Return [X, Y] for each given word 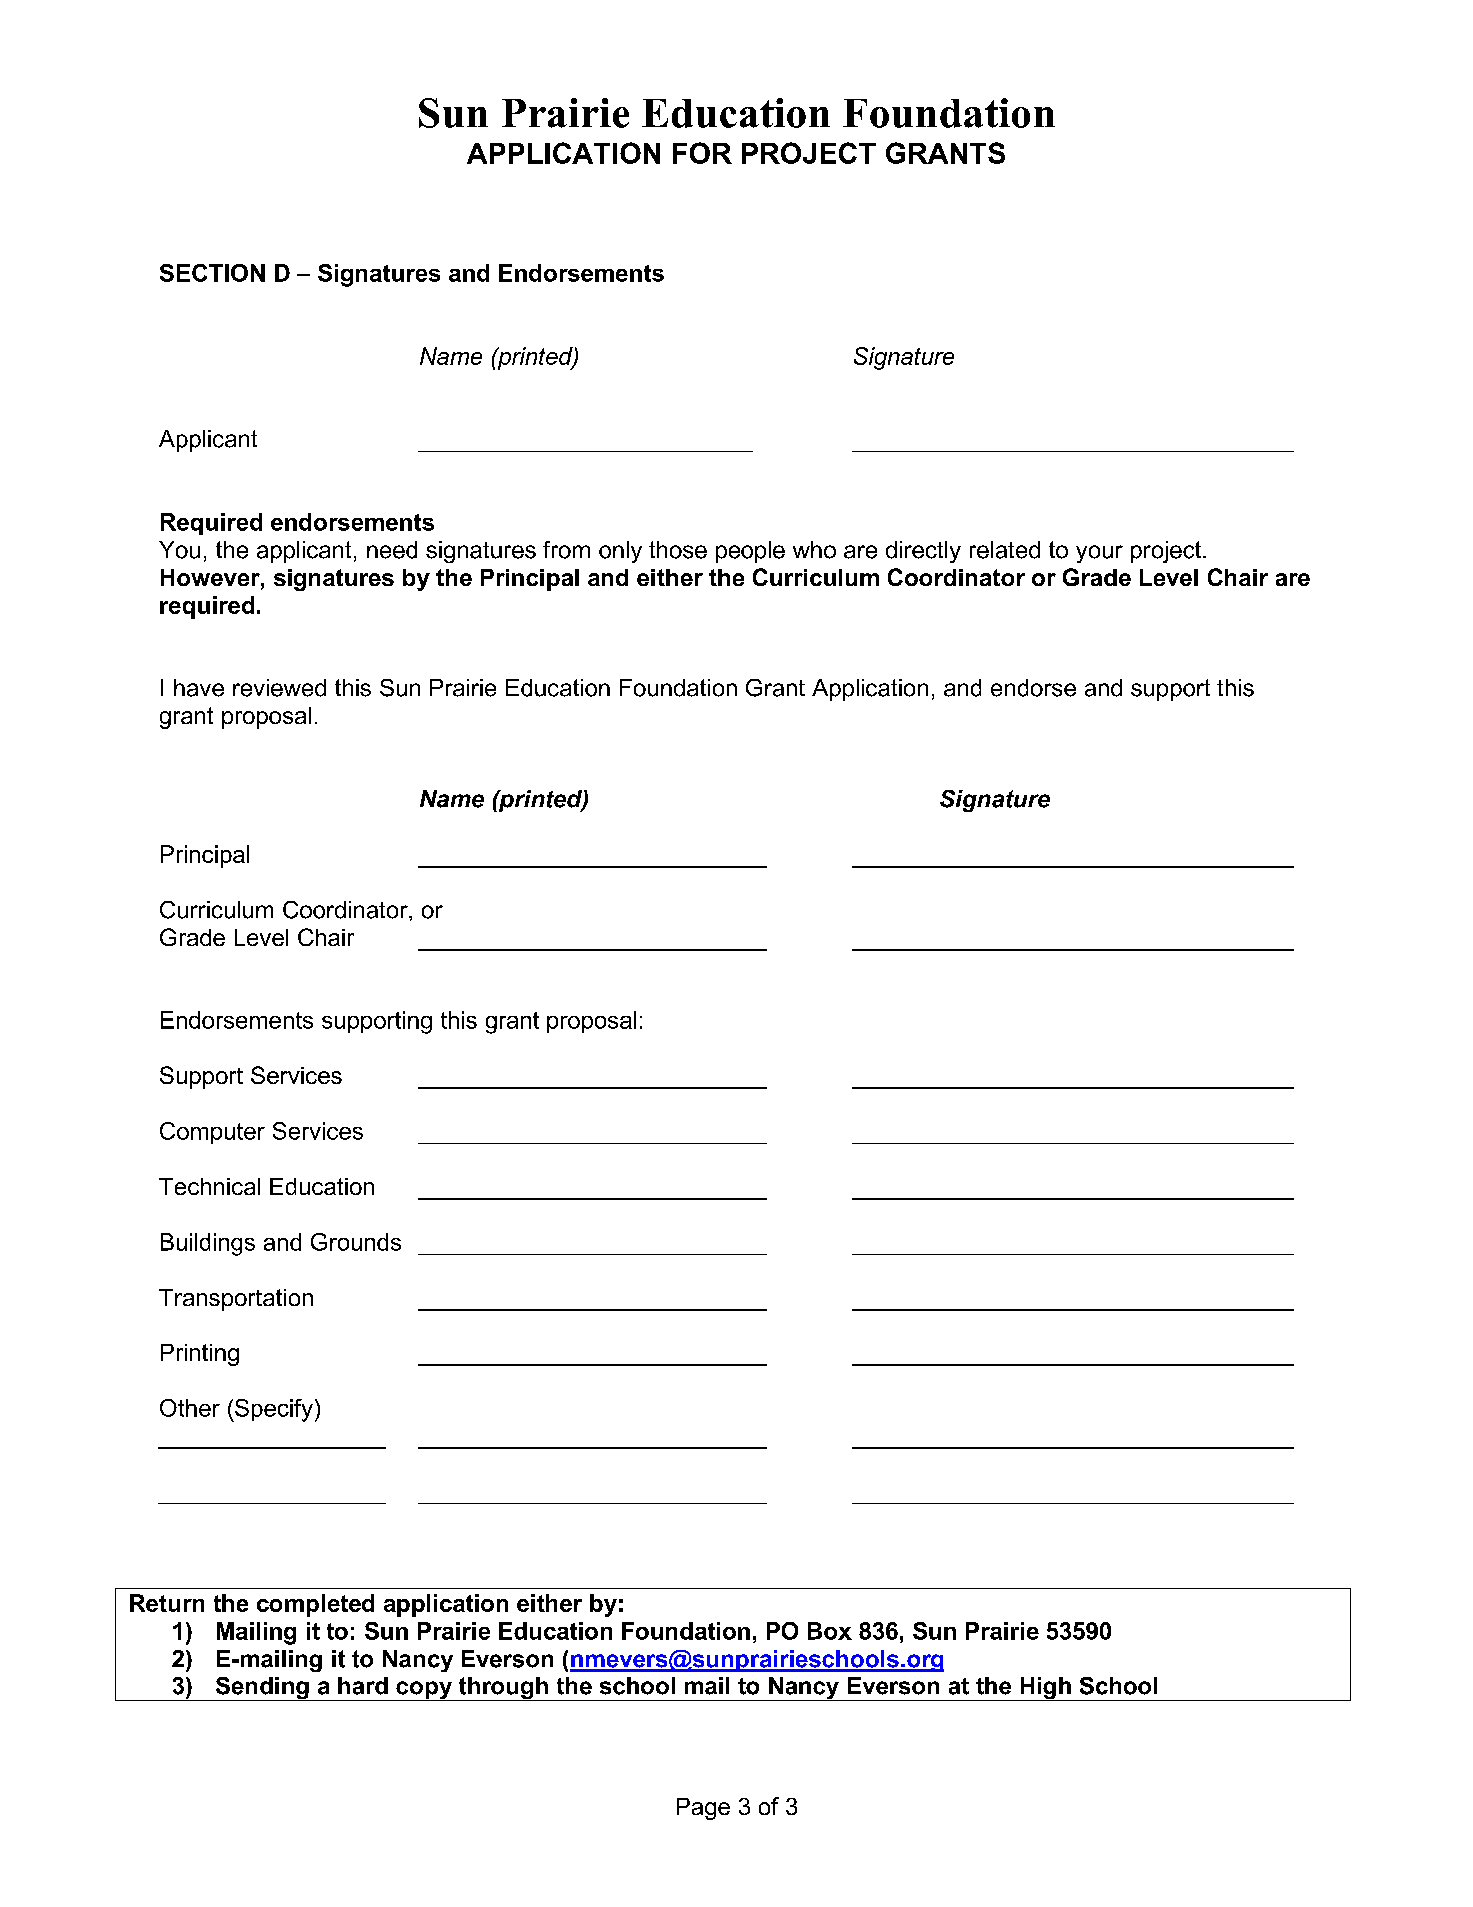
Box [830, 1631]
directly [923, 552]
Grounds [356, 1242]
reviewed [279, 688]
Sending [262, 1689]
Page [703, 1809]
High [1045, 1689]
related [1005, 550]
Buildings [208, 1244]
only [620, 552]
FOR [702, 153]
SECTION [212, 273]
